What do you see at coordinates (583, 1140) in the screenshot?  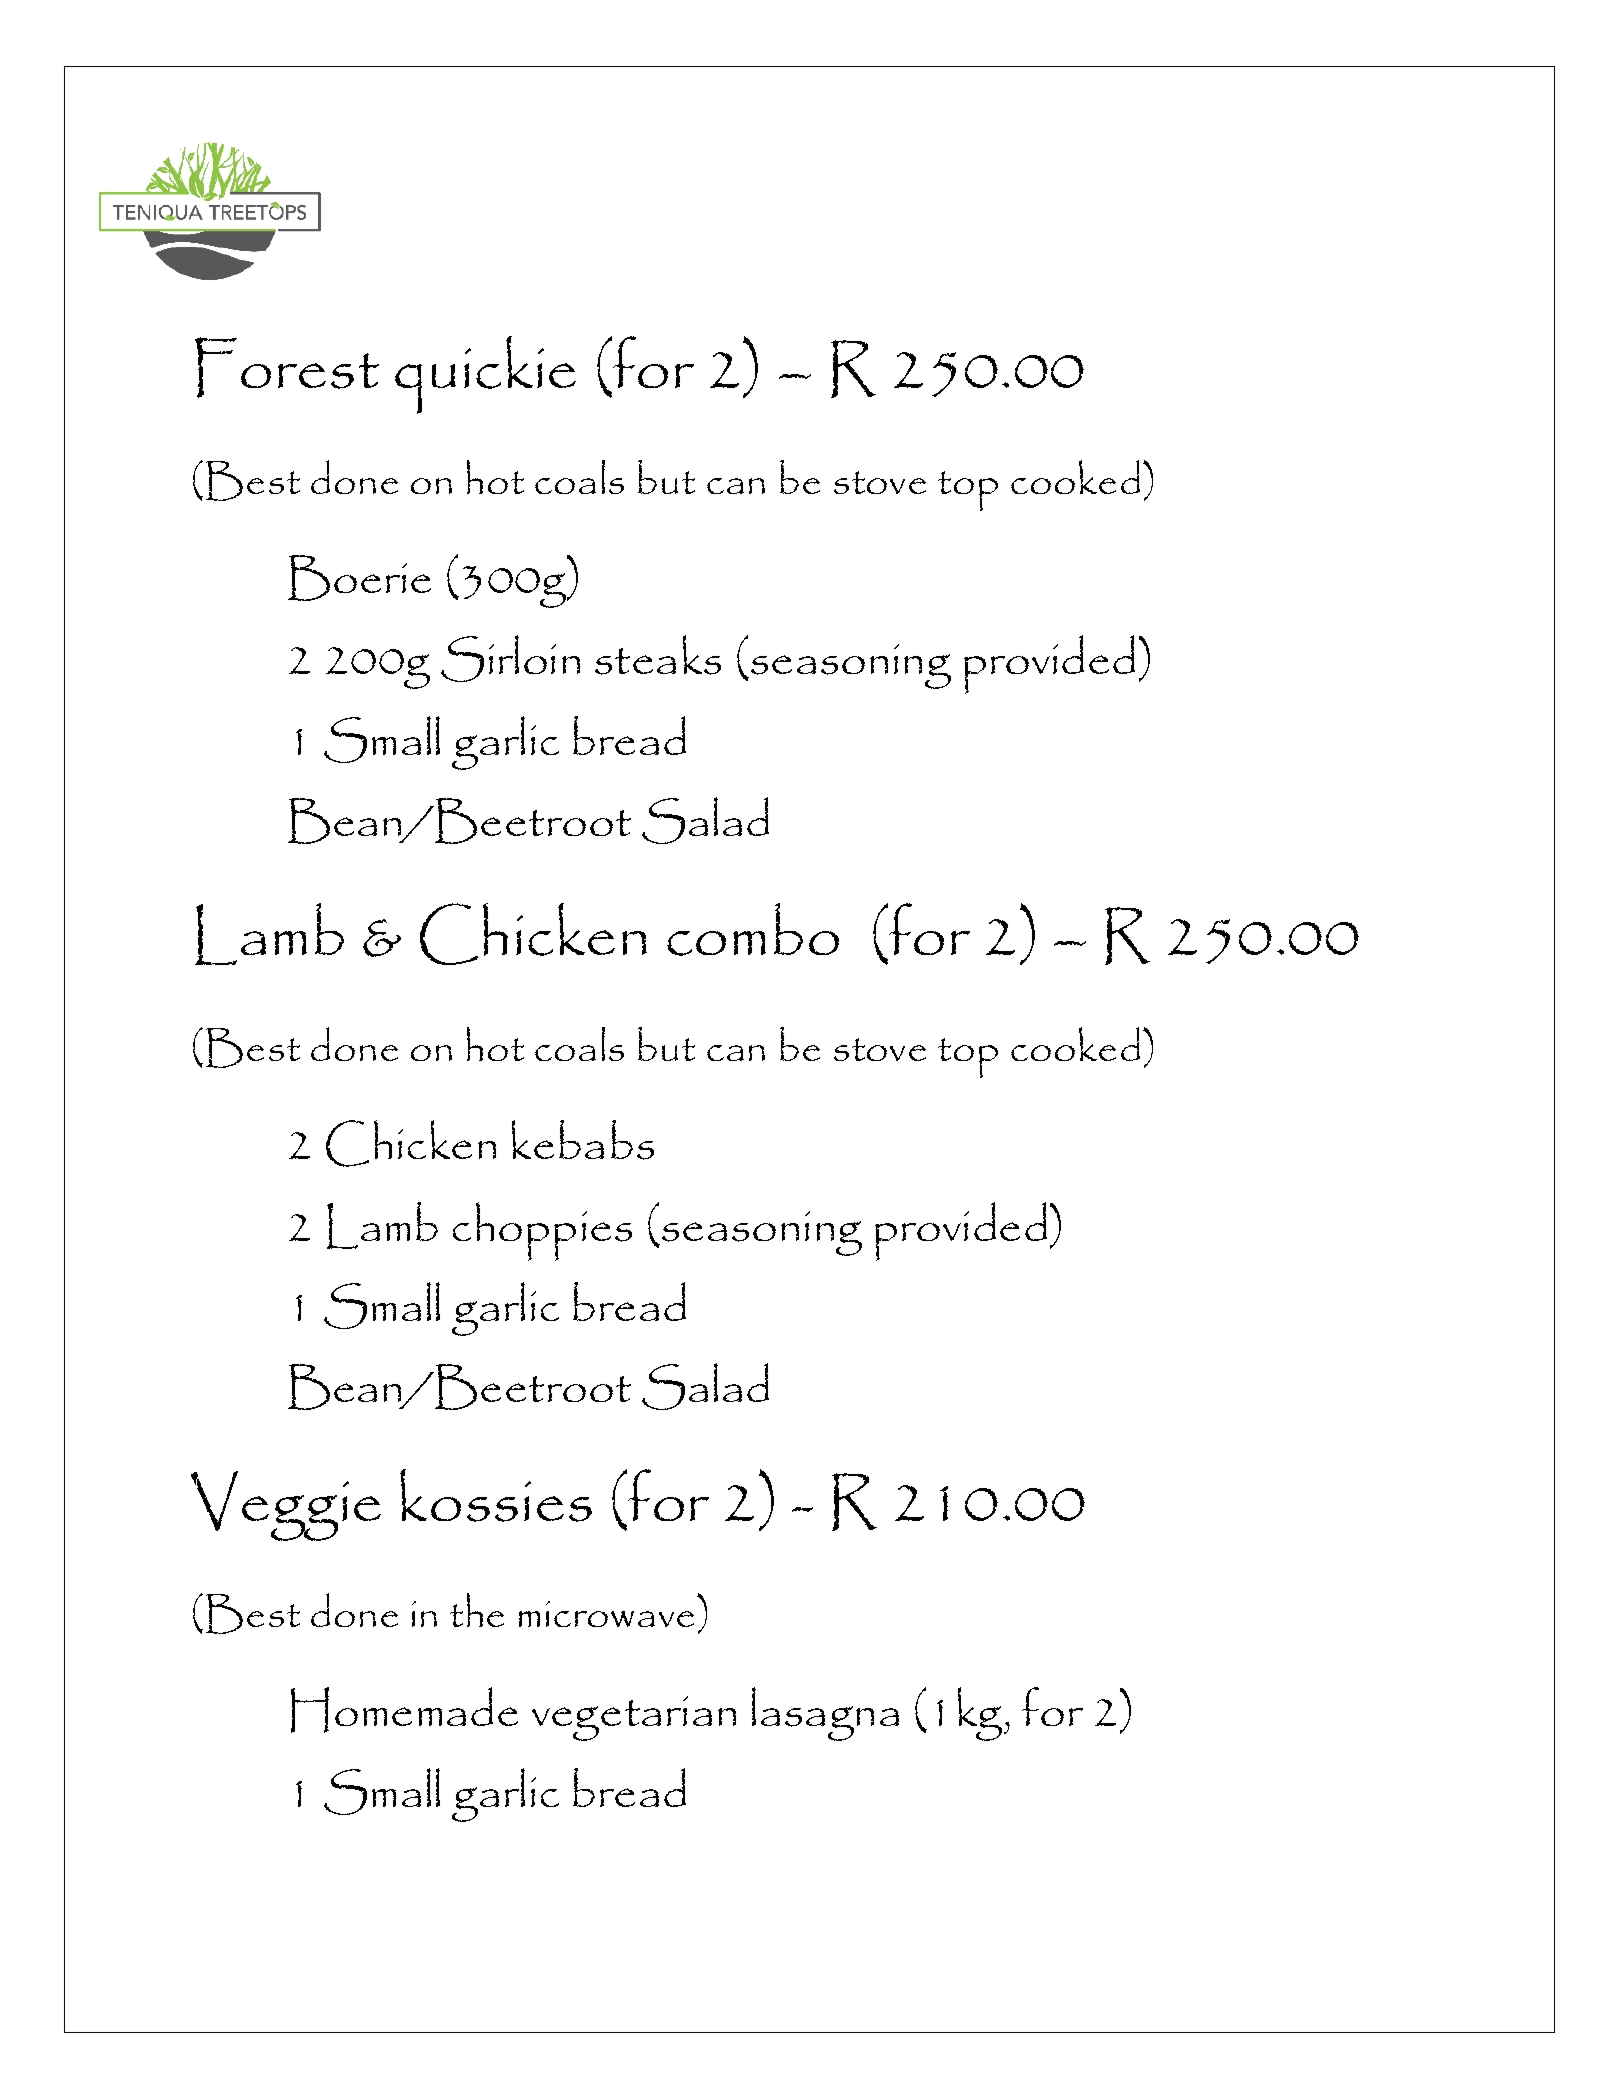 I see `kebabs` at bounding box center [583, 1140].
